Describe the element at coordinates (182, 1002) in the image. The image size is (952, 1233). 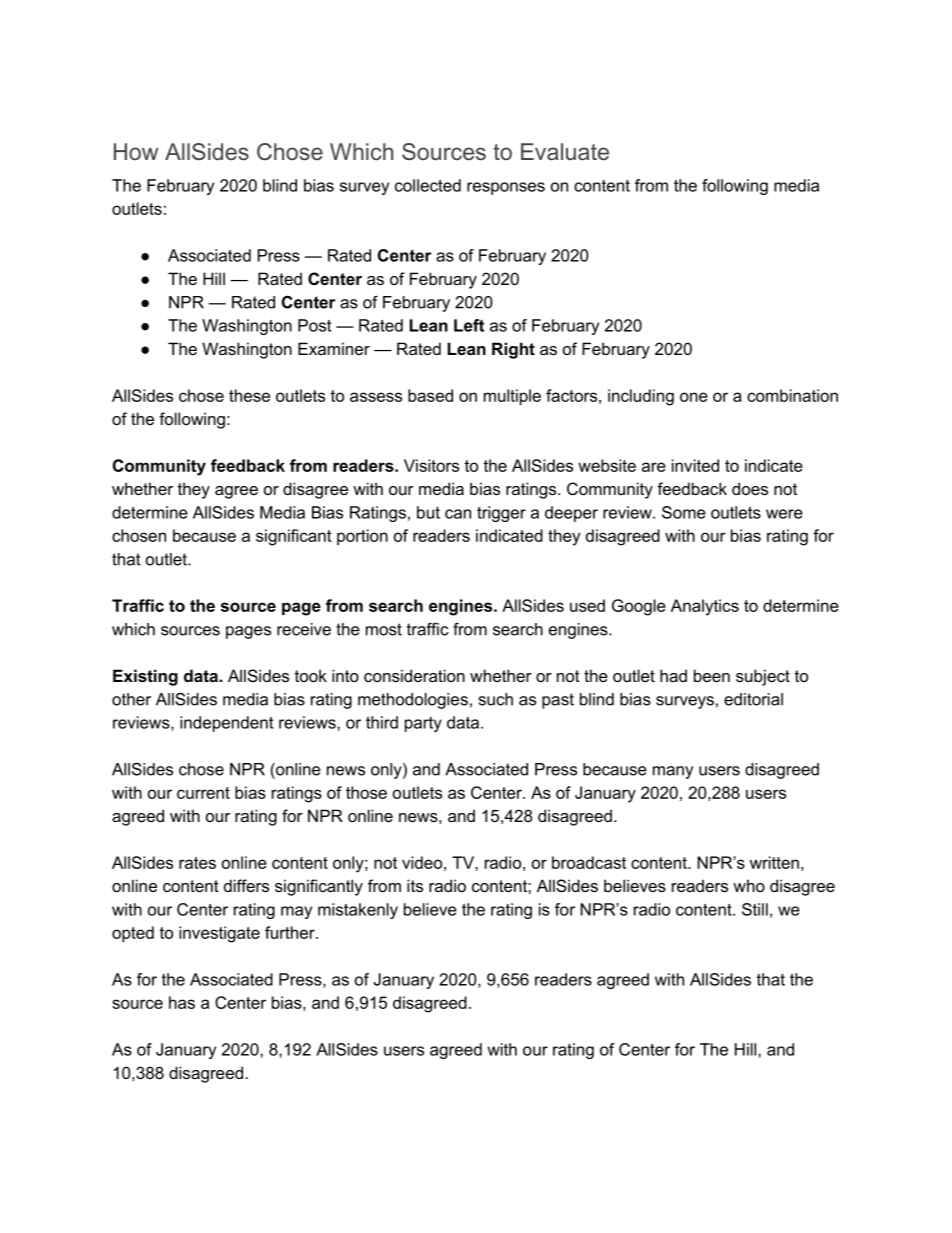
I see `has` at that location.
